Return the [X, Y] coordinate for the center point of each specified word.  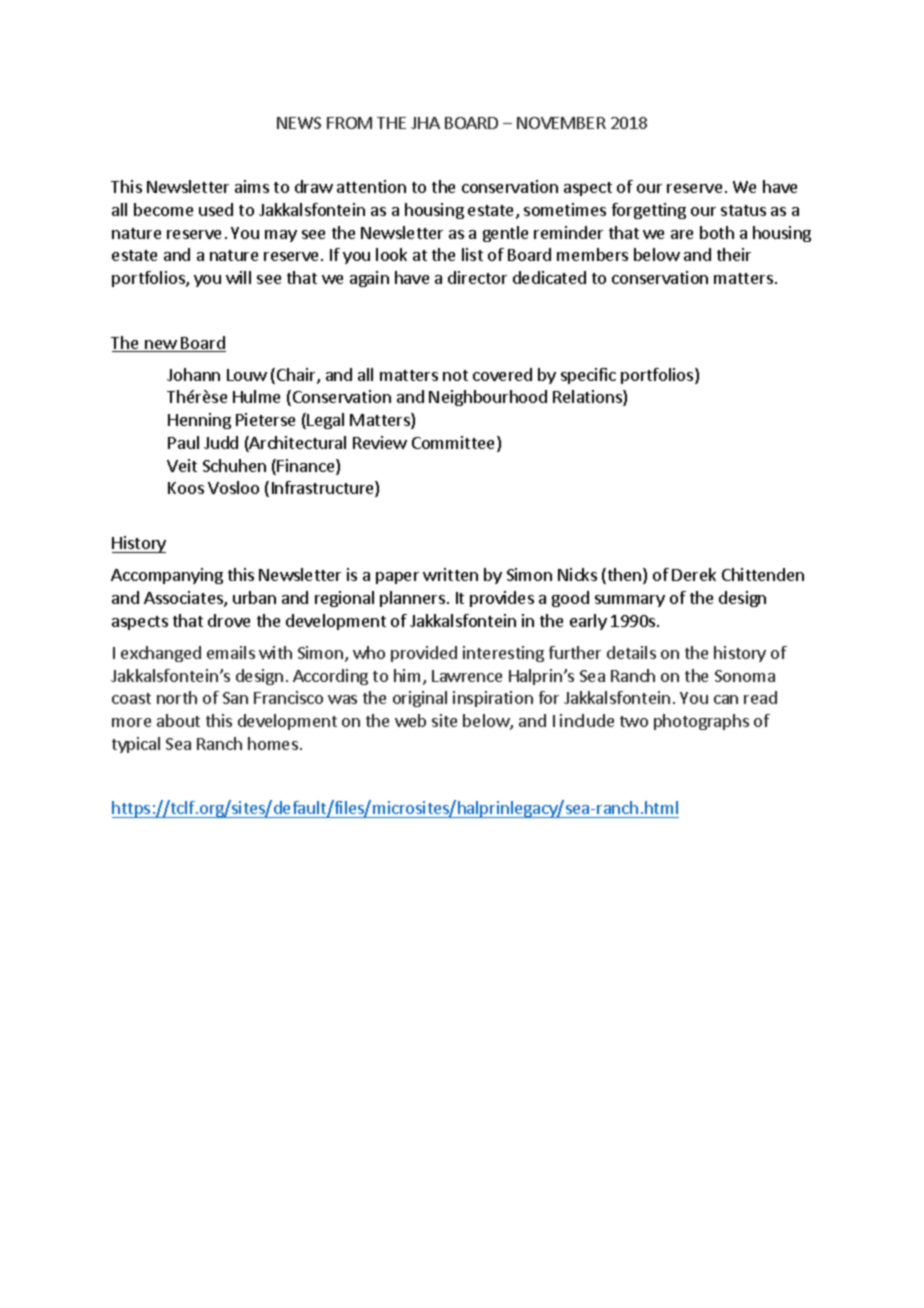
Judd [221, 442]
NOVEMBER [561, 123]
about [178, 720]
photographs [701, 722]
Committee [455, 444]
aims [252, 186]
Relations [588, 398]
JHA [425, 123]
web [410, 720]
